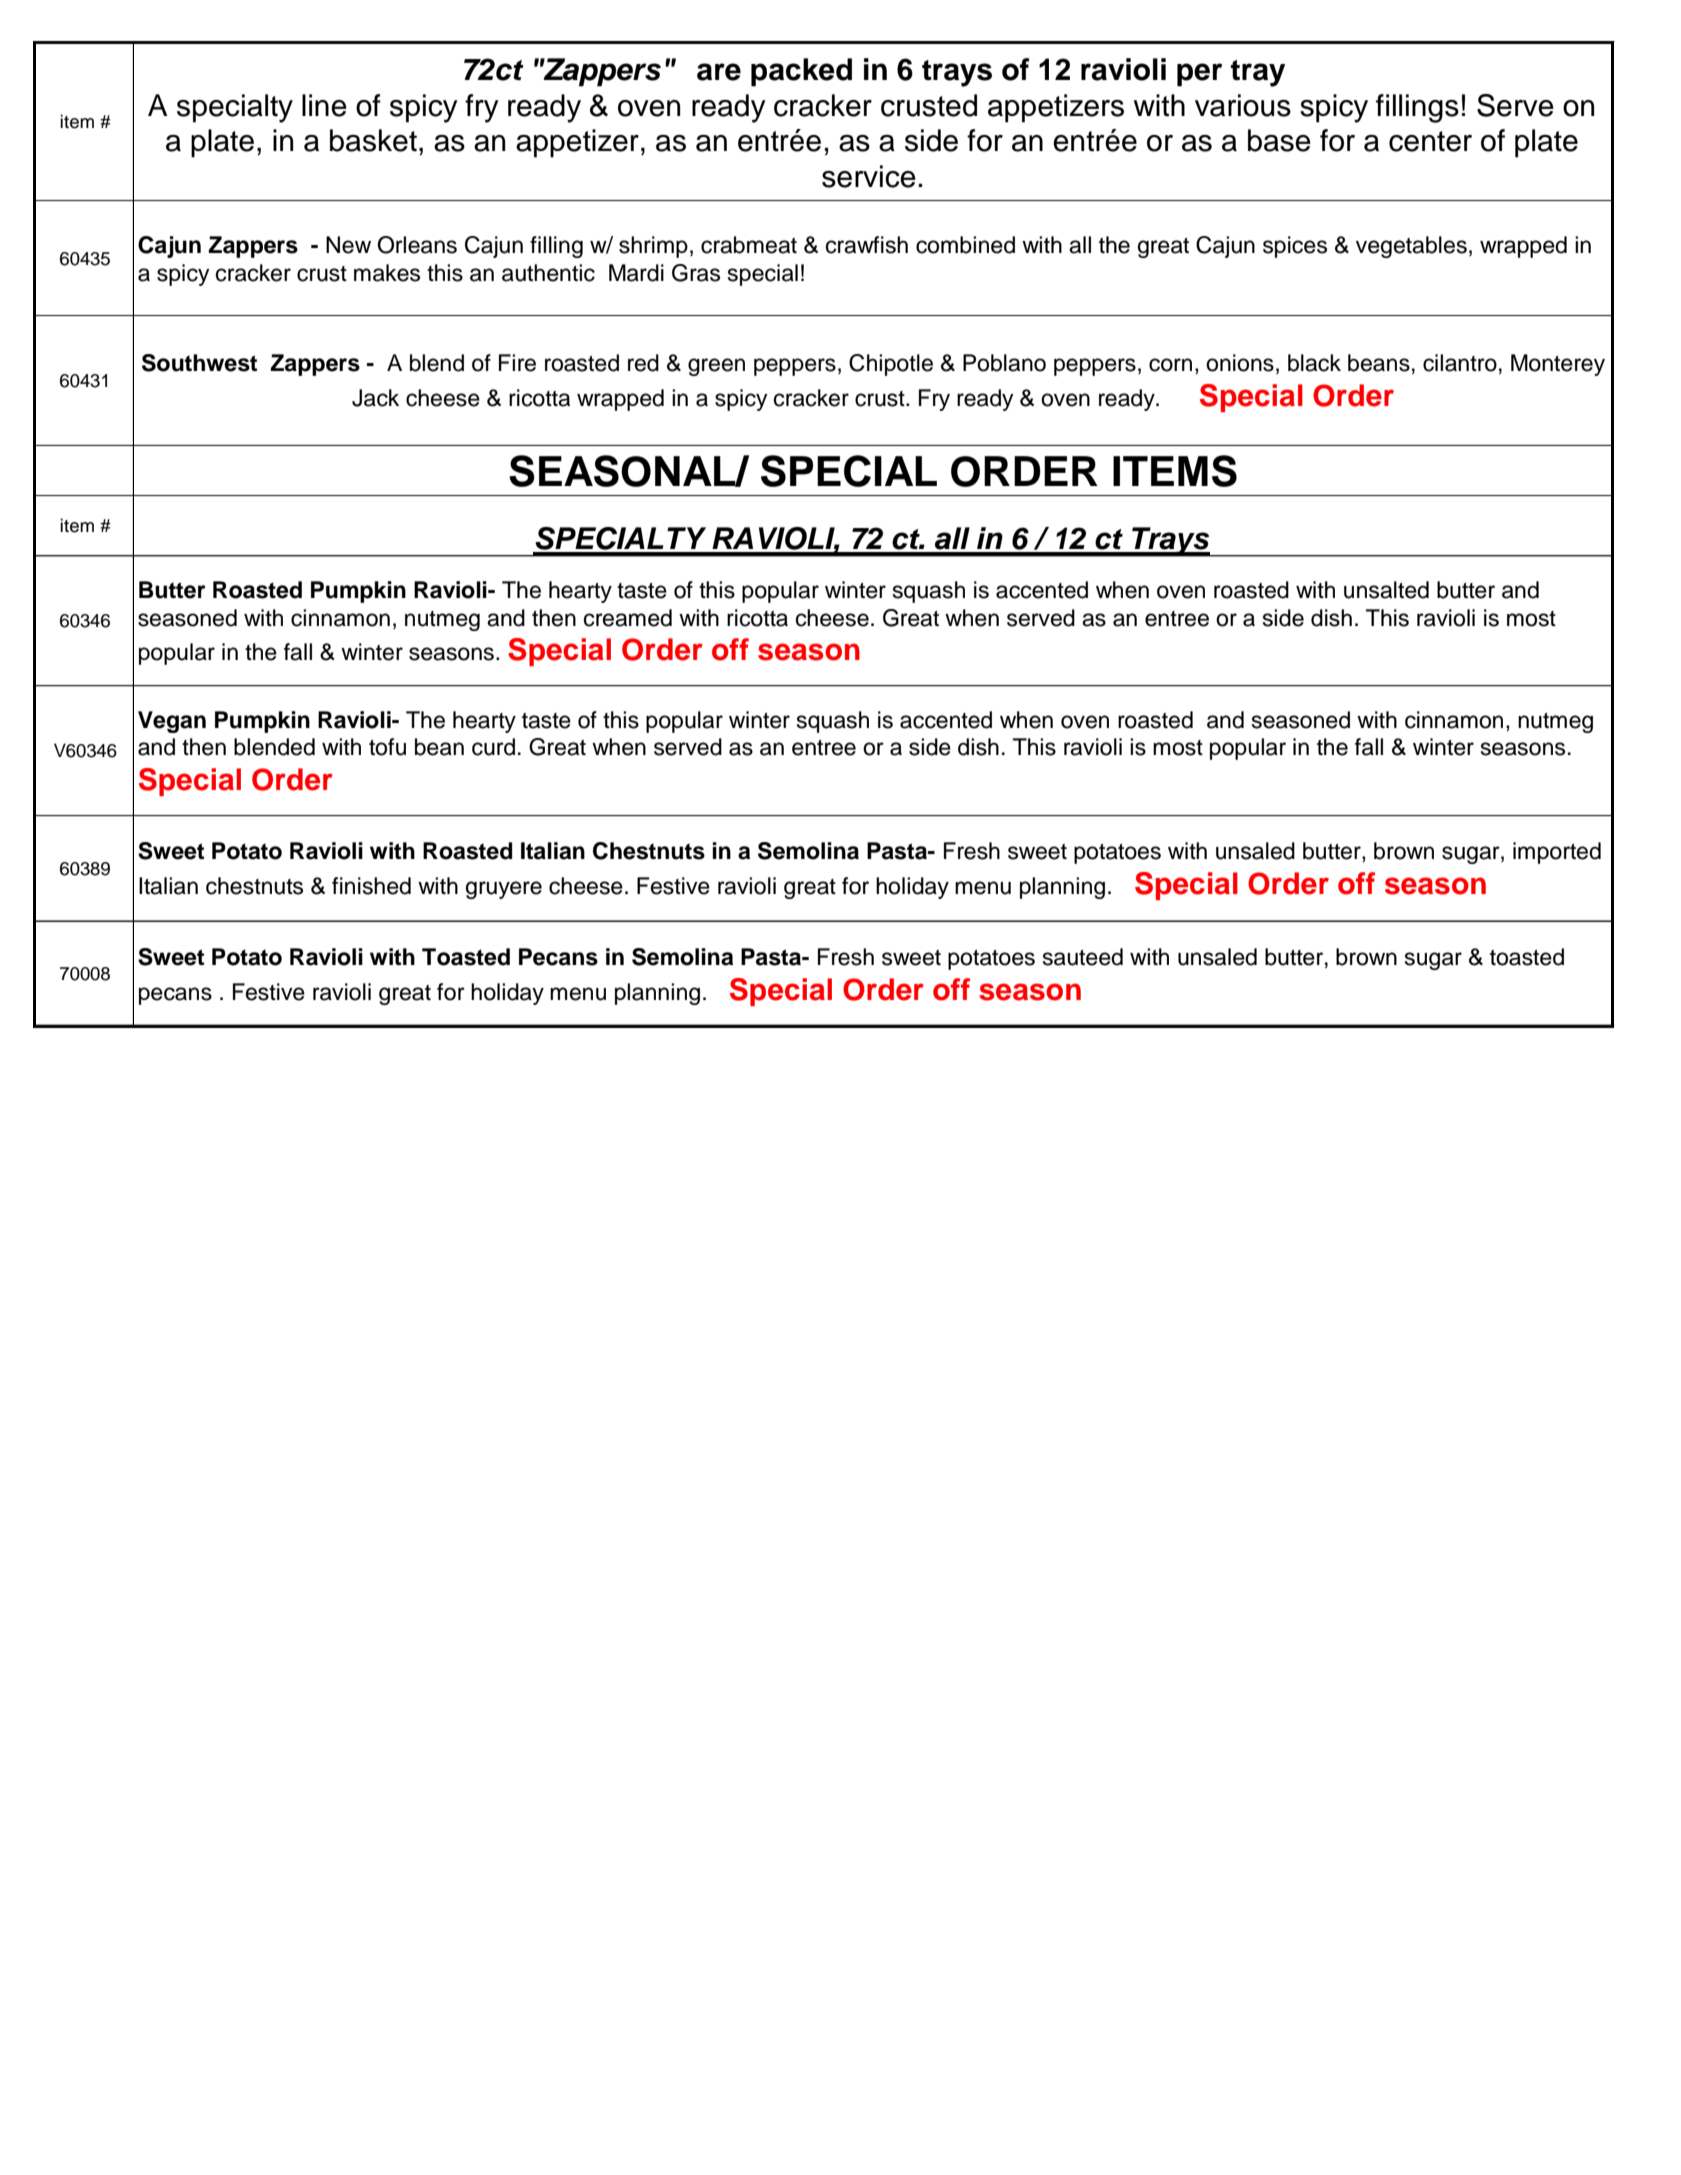 The width and height of the screenshot is (1681, 2175). I want to click on center, so click(1430, 141).
